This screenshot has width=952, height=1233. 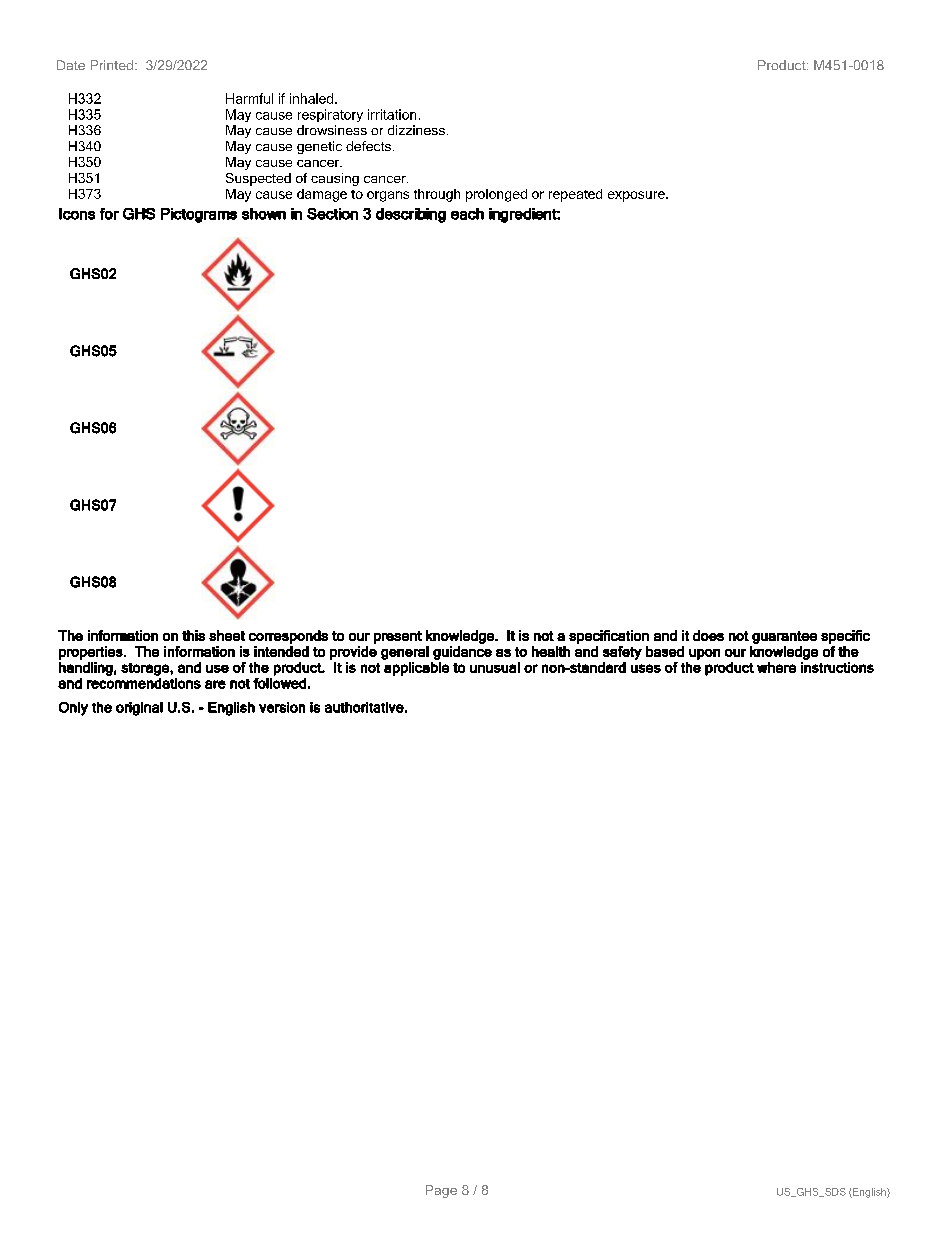 I want to click on dizziness, so click(x=416, y=130).
